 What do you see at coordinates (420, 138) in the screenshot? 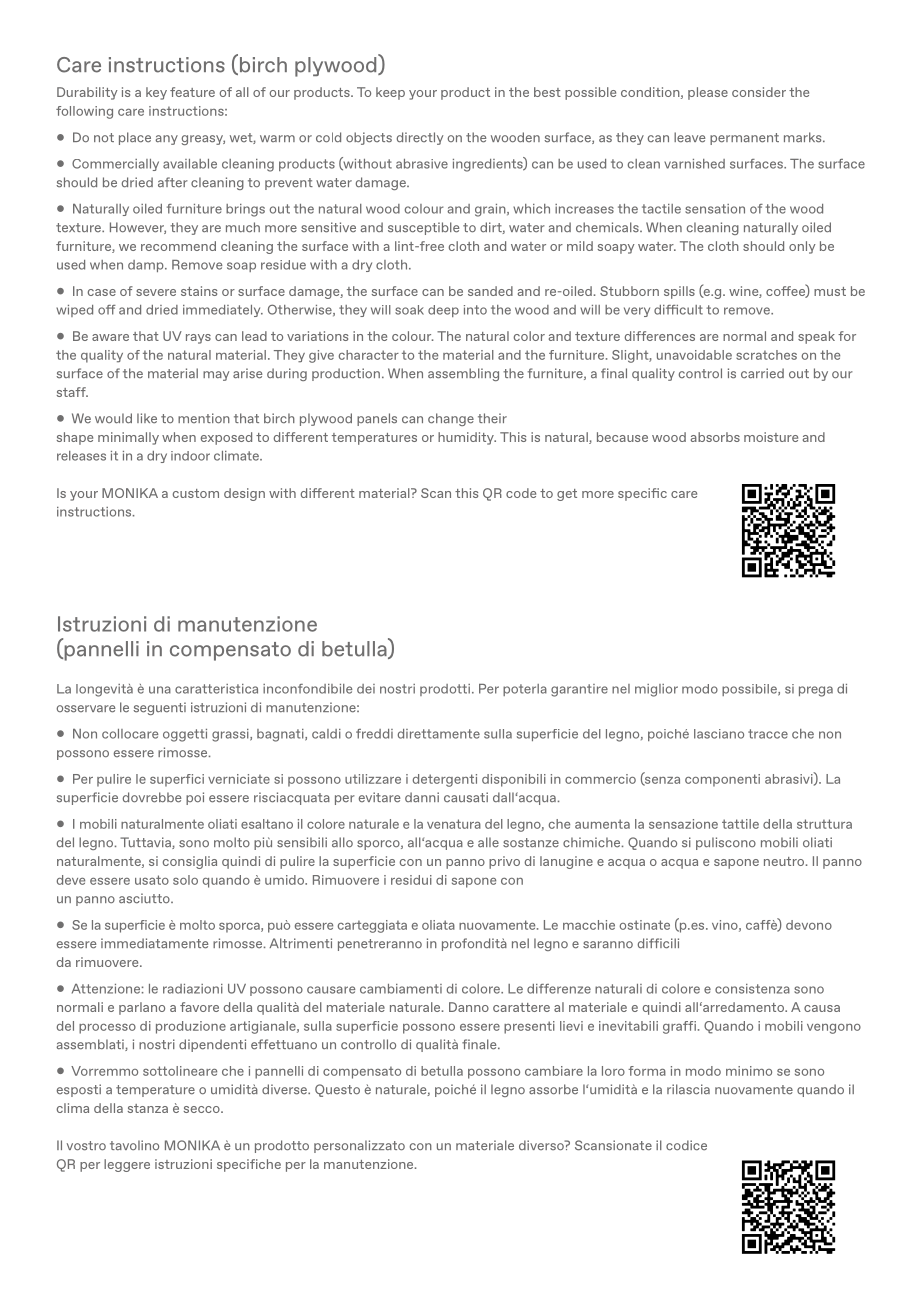
I see `directly` at bounding box center [420, 138].
